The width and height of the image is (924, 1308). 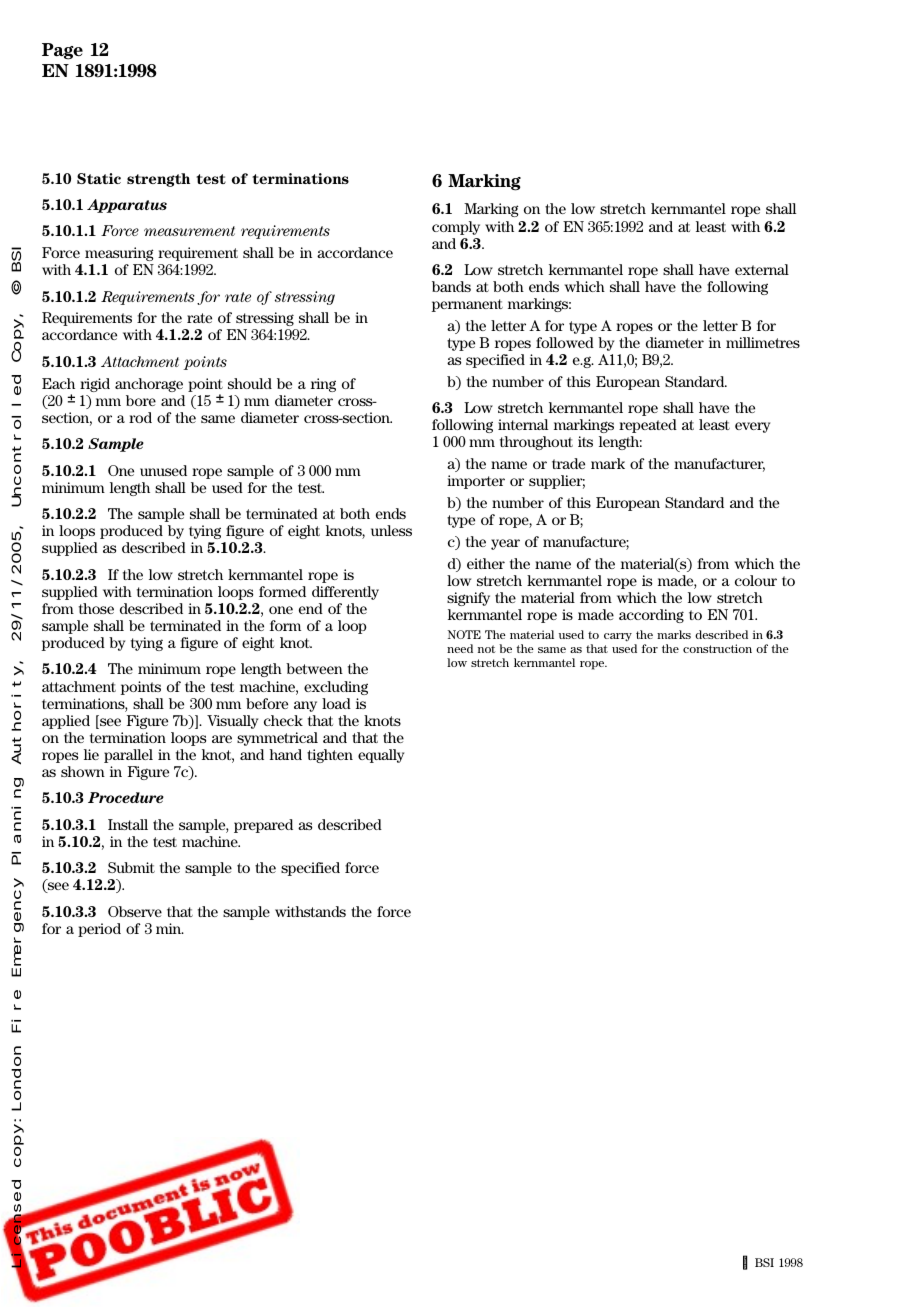 What do you see at coordinates (62, 51) in the image?
I see `Page` at bounding box center [62, 51].
